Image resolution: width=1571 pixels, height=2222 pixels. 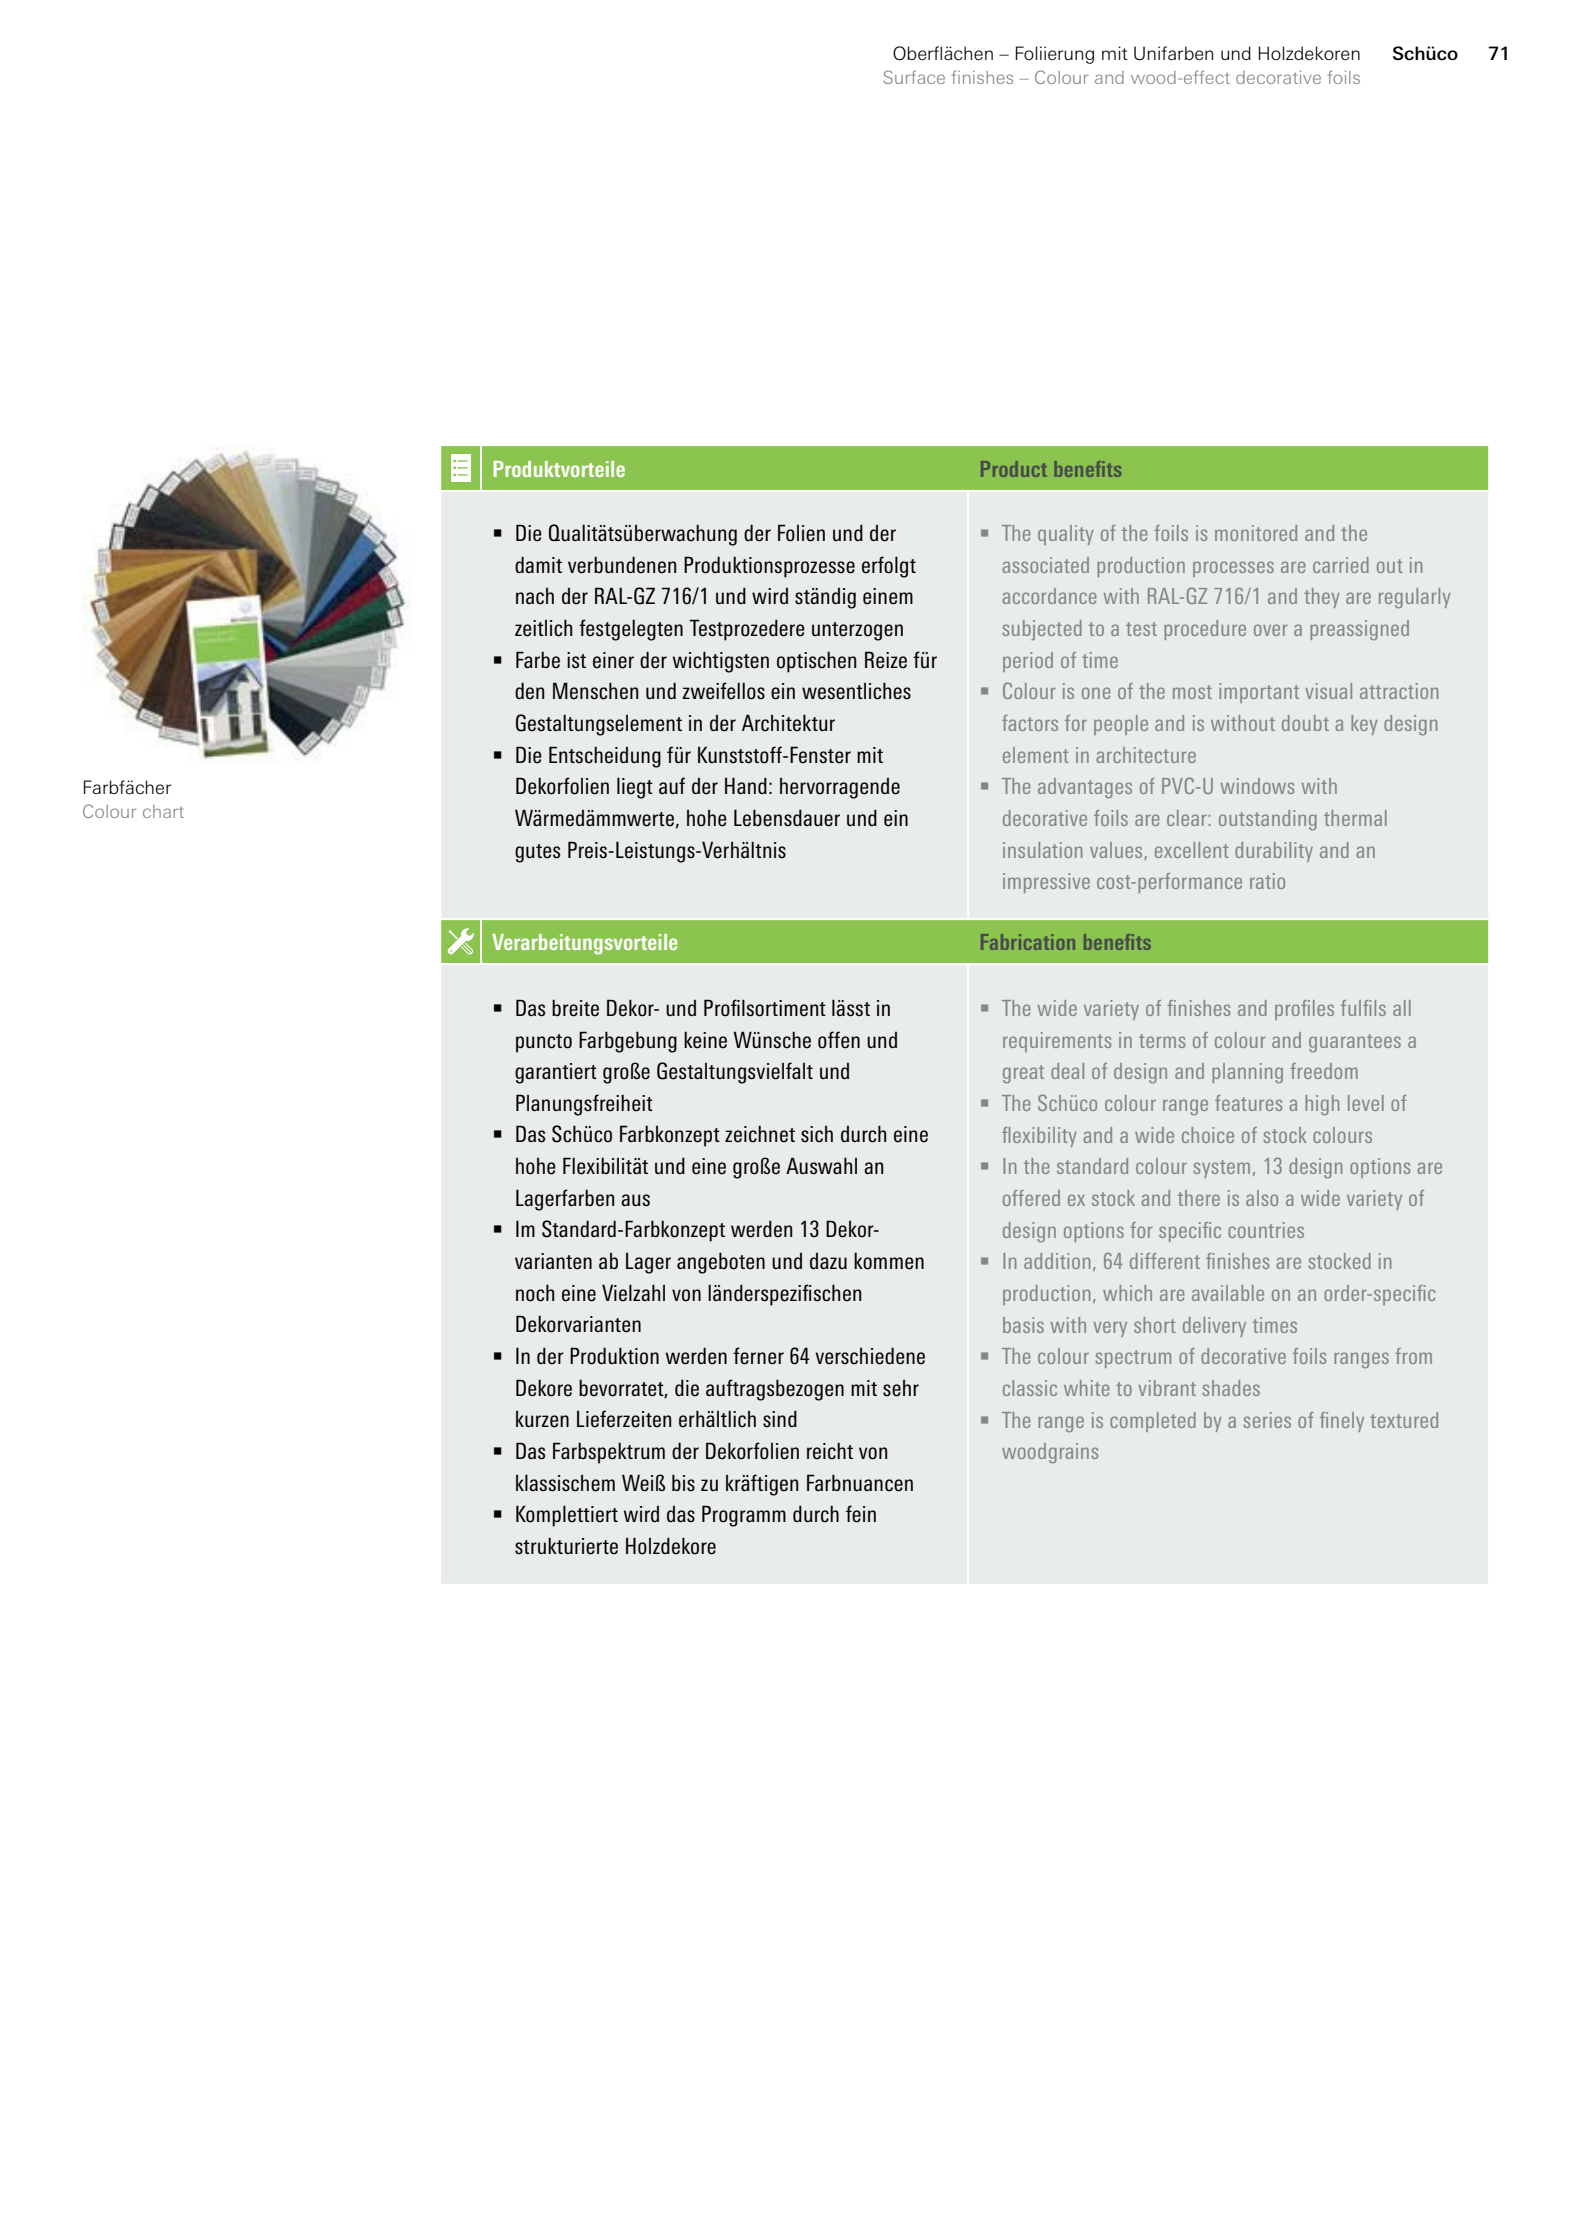 I want to click on chart, so click(x=163, y=811).
